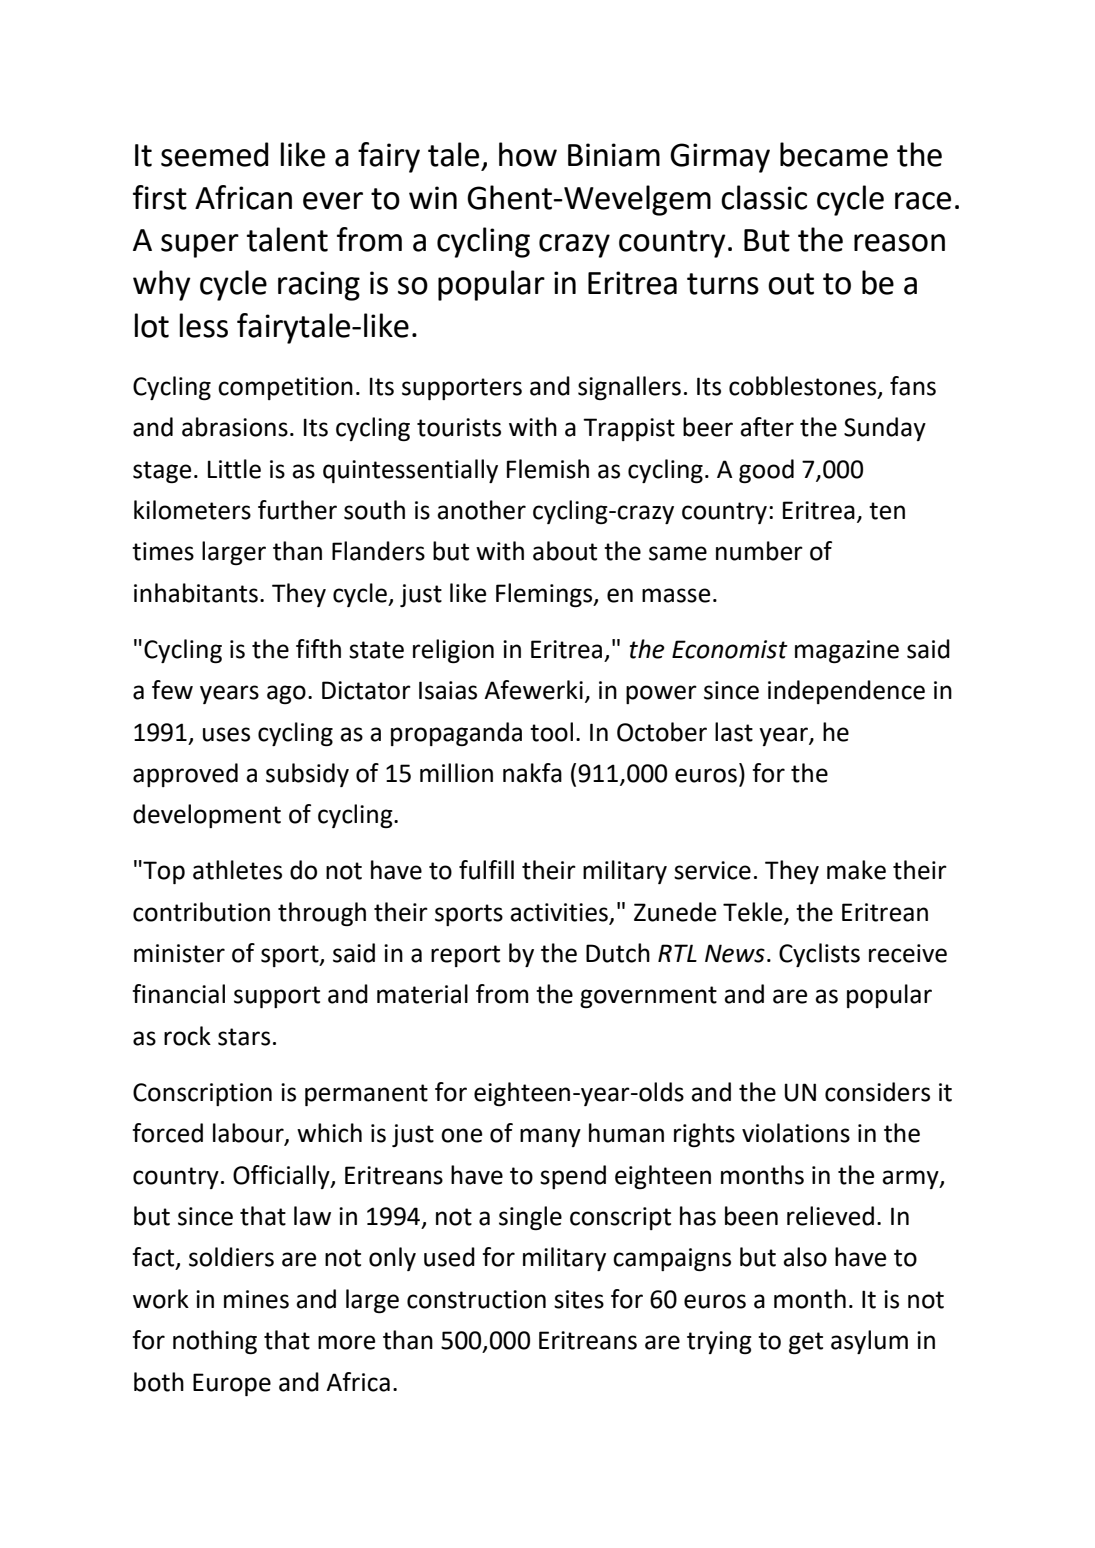  What do you see at coordinates (766, 471) in the screenshot?
I see `good` at bounding box center [766, 471].
